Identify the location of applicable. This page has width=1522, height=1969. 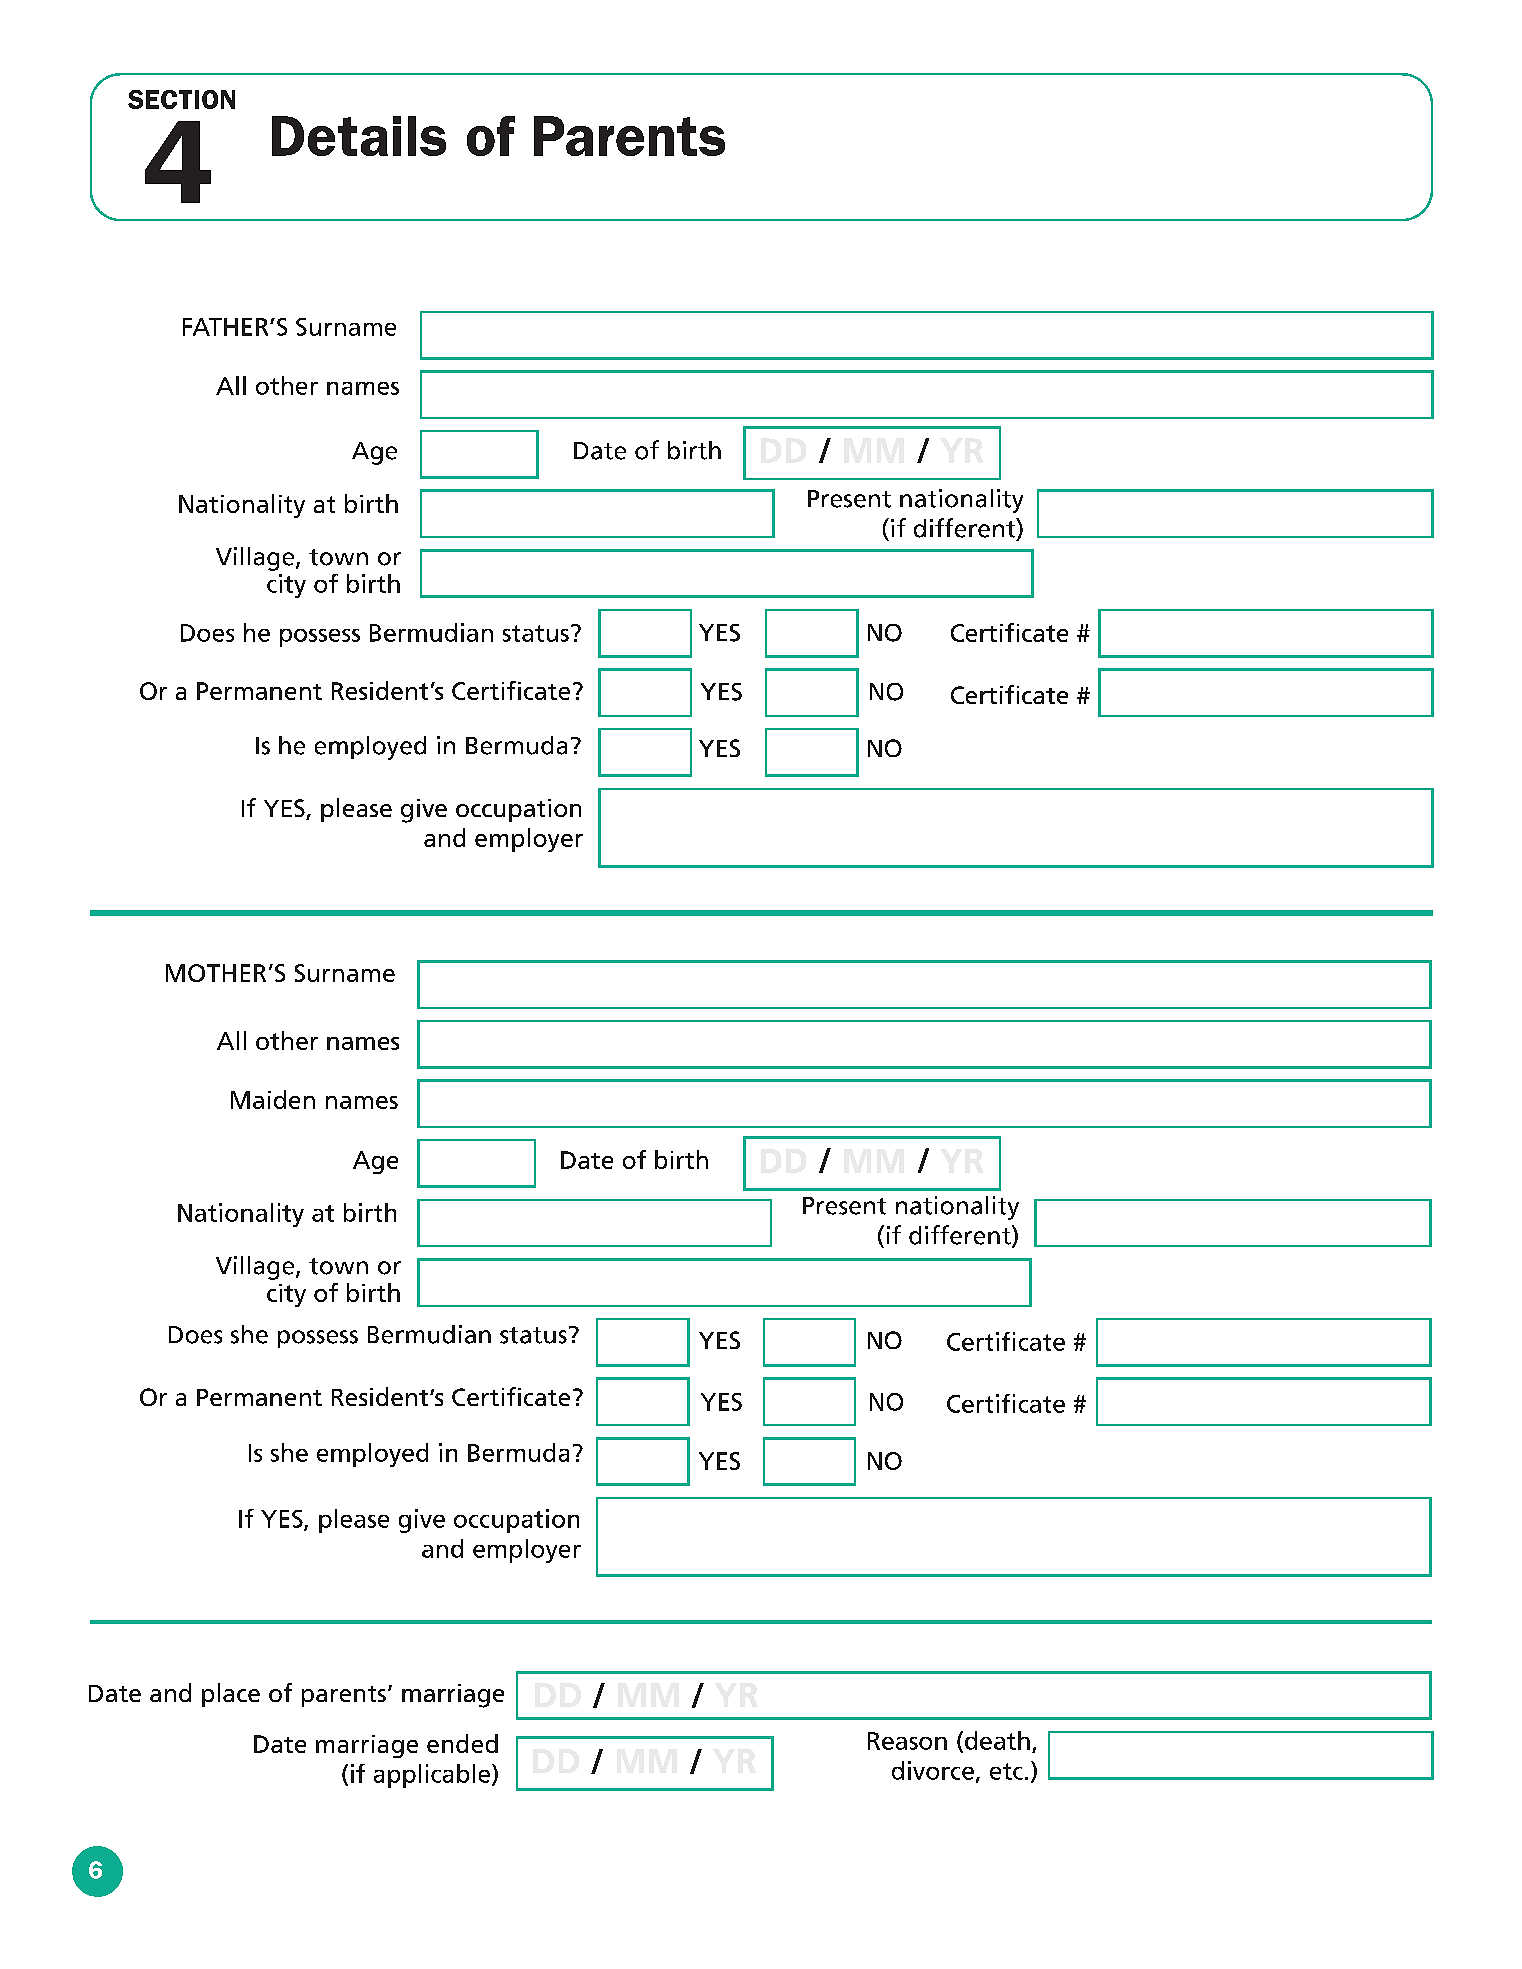
(433, 1776).
